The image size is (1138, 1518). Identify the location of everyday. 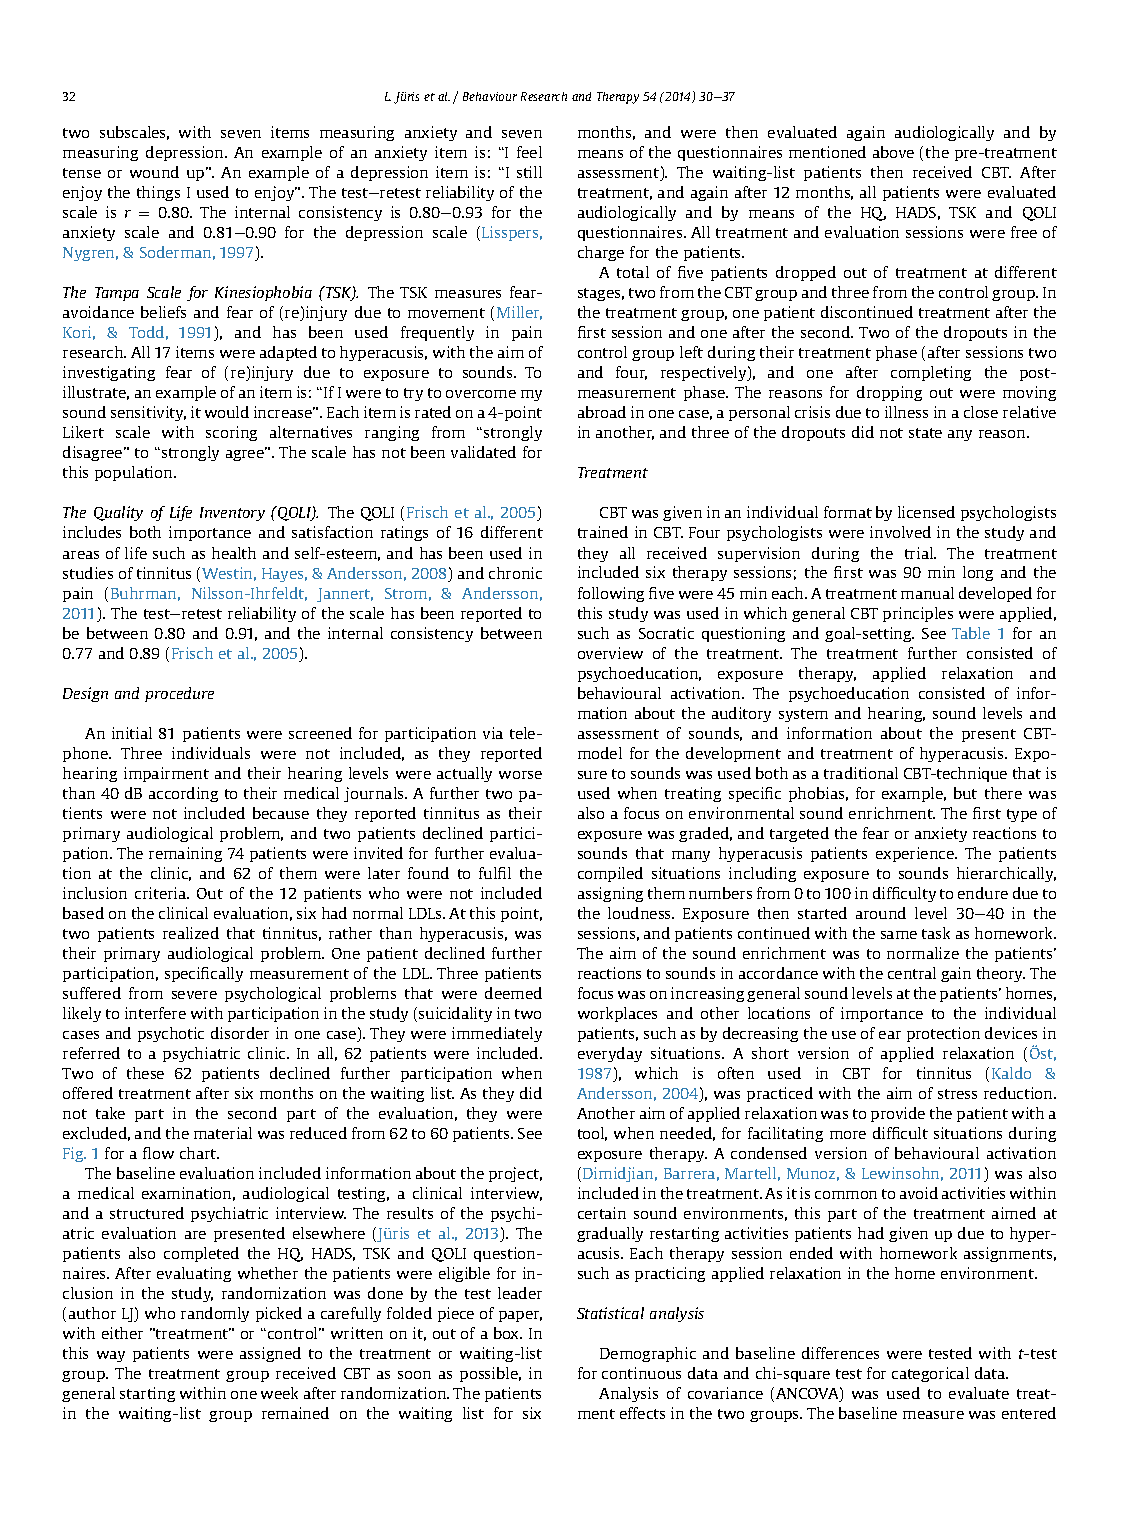
(610, 1054).
